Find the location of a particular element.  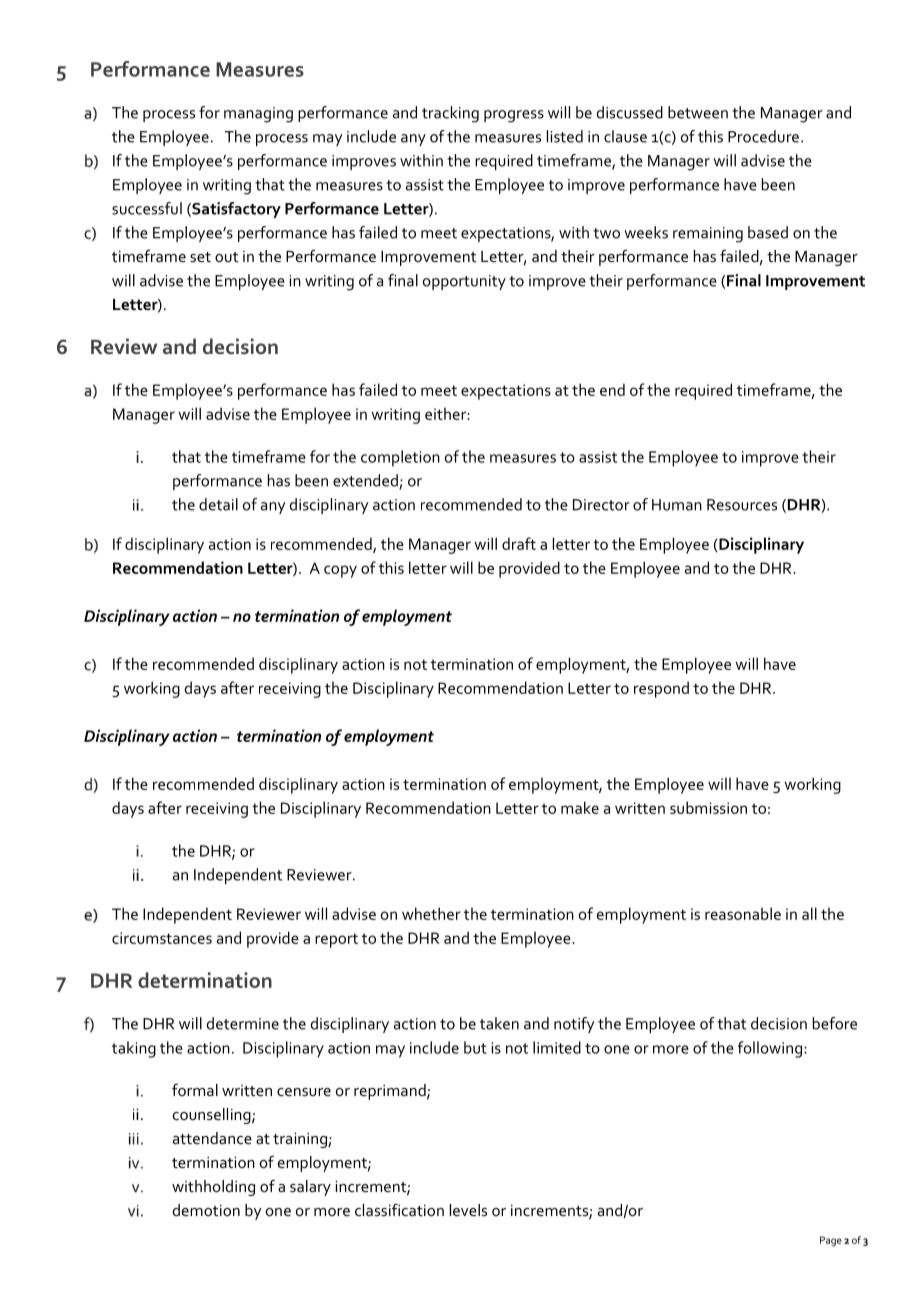

draft is located at coordinates (519, 543).
